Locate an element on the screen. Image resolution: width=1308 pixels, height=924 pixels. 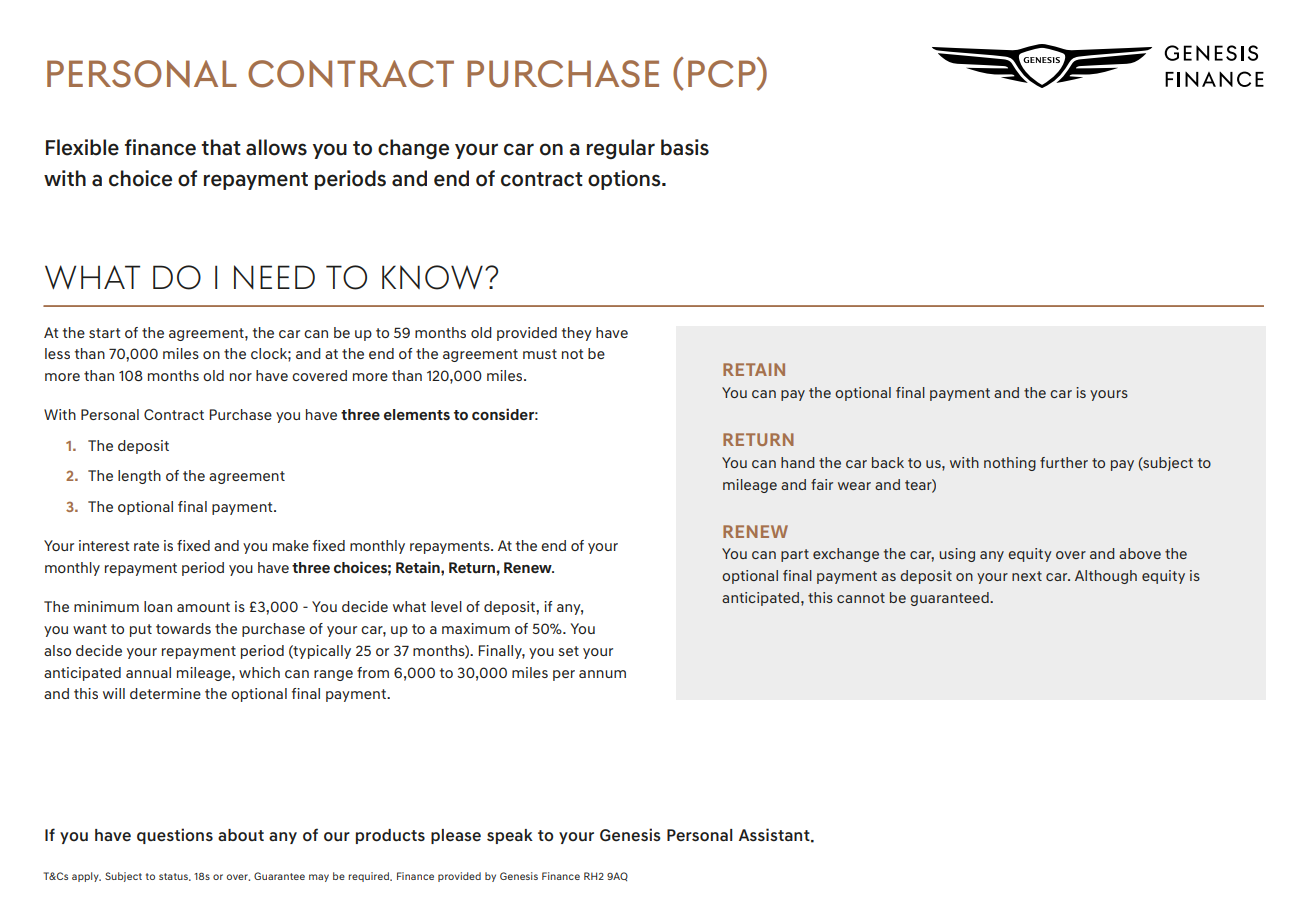
cannot is located at coordinates (861, 598).
